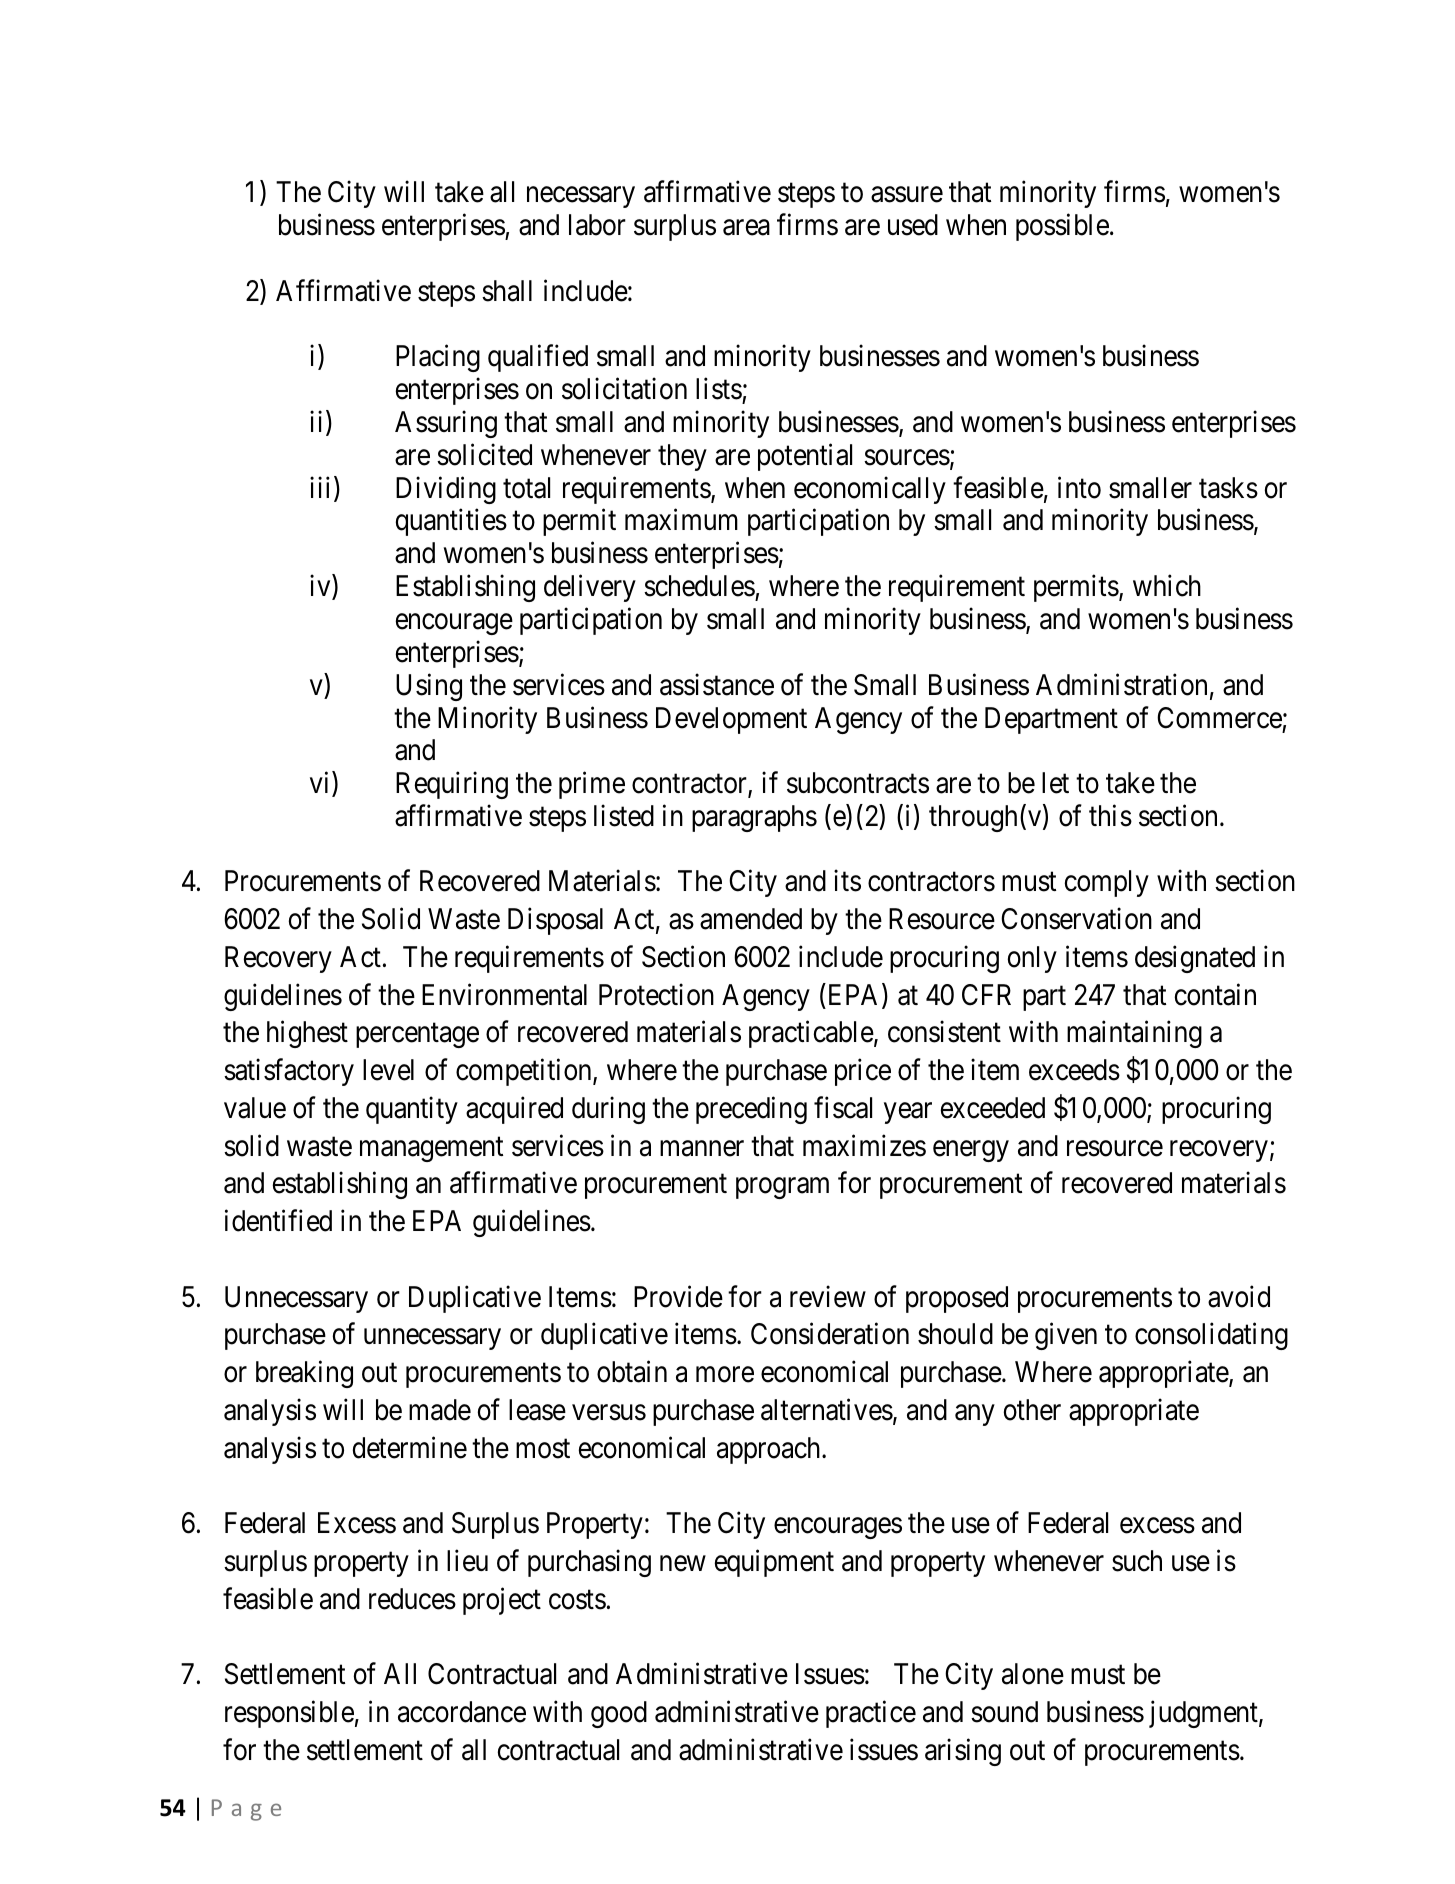 This document has width=1455, height=1884. I want to click on area, so click(746, 228).
